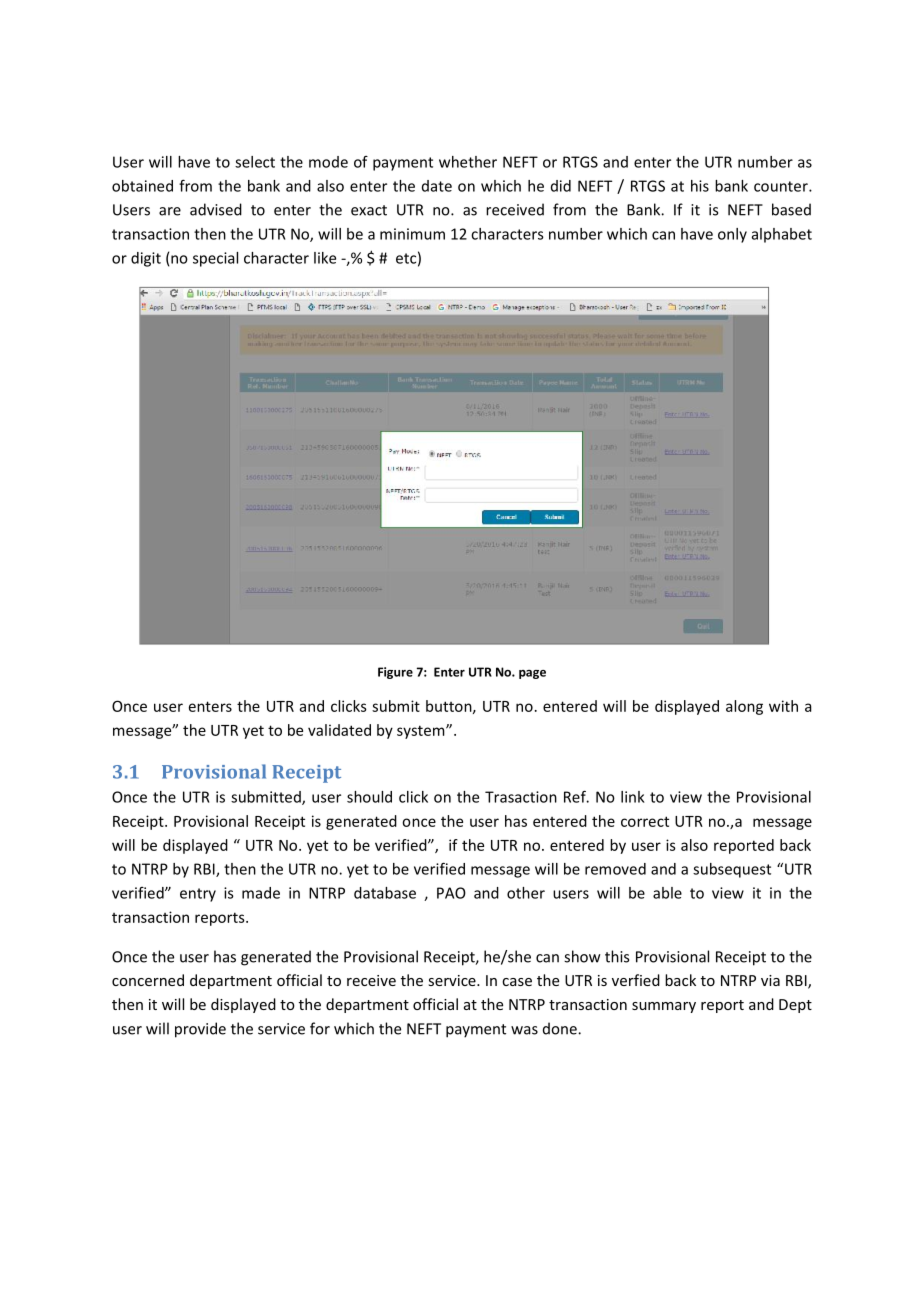 The image size is (924, 1308). What do you see at coordinates (216, 209) in the screenshot?
I see `advised` at bounding box center [216, 209].
